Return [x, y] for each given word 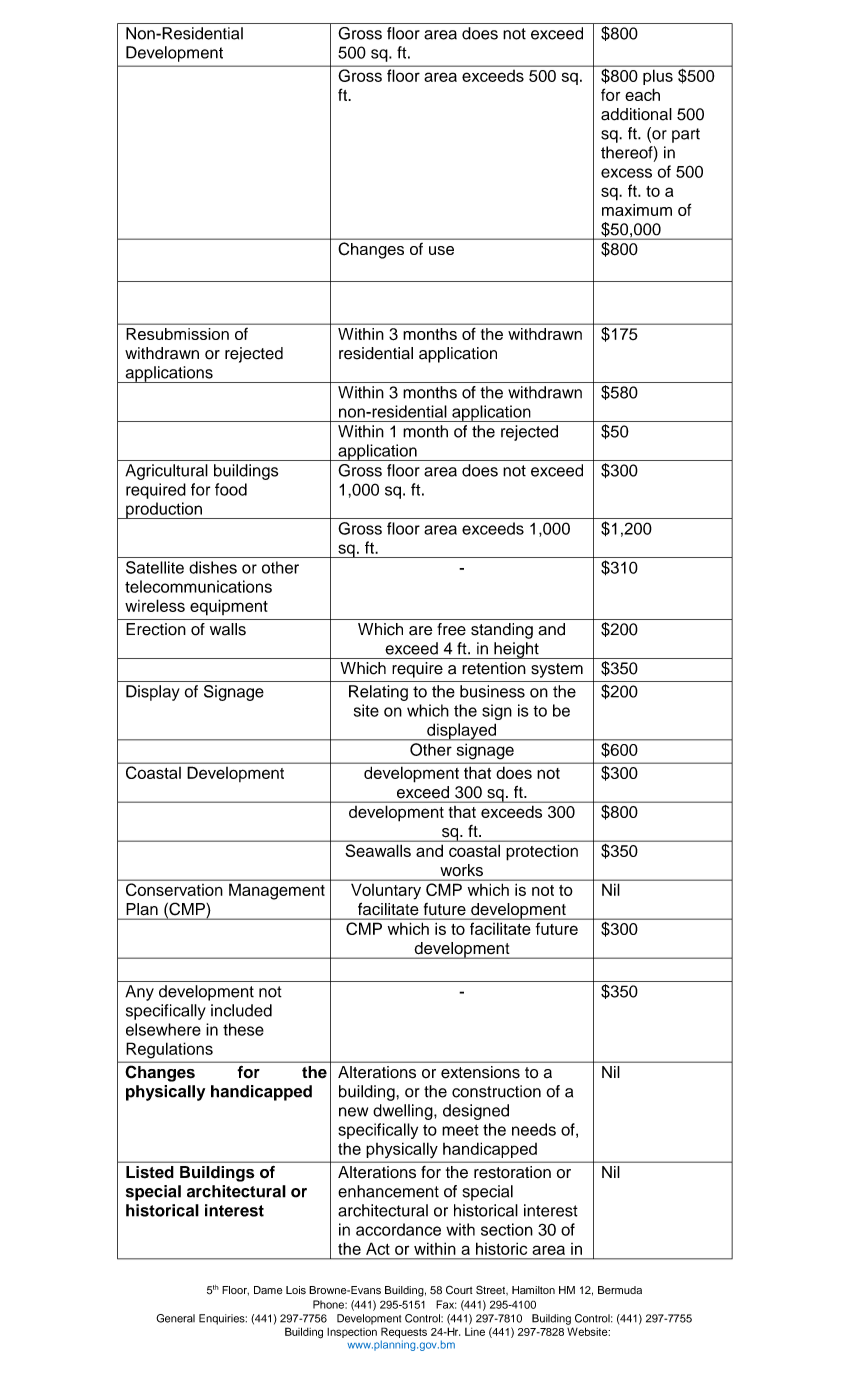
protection [542, 852]
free [451, 629]
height [516, 650]
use [441, 250]
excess [626, 173]
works [462, 870]
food [231, 489]
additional [636, 114]
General [175, 1318]
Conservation [174, 889]
